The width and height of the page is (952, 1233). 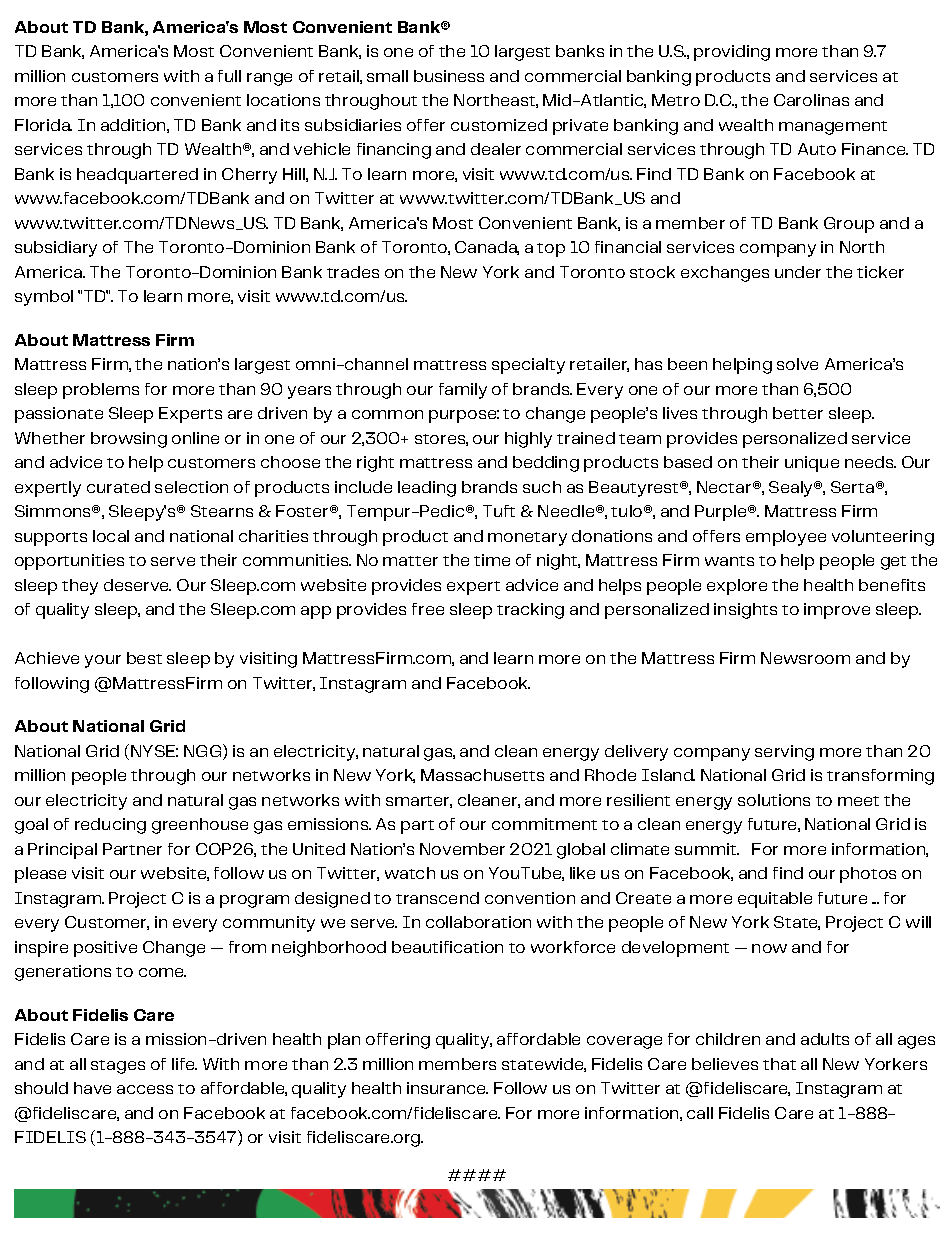 What do you see at coordinates (837, 611) in the page?
I see `improve` at bounding box center [837, 611].
